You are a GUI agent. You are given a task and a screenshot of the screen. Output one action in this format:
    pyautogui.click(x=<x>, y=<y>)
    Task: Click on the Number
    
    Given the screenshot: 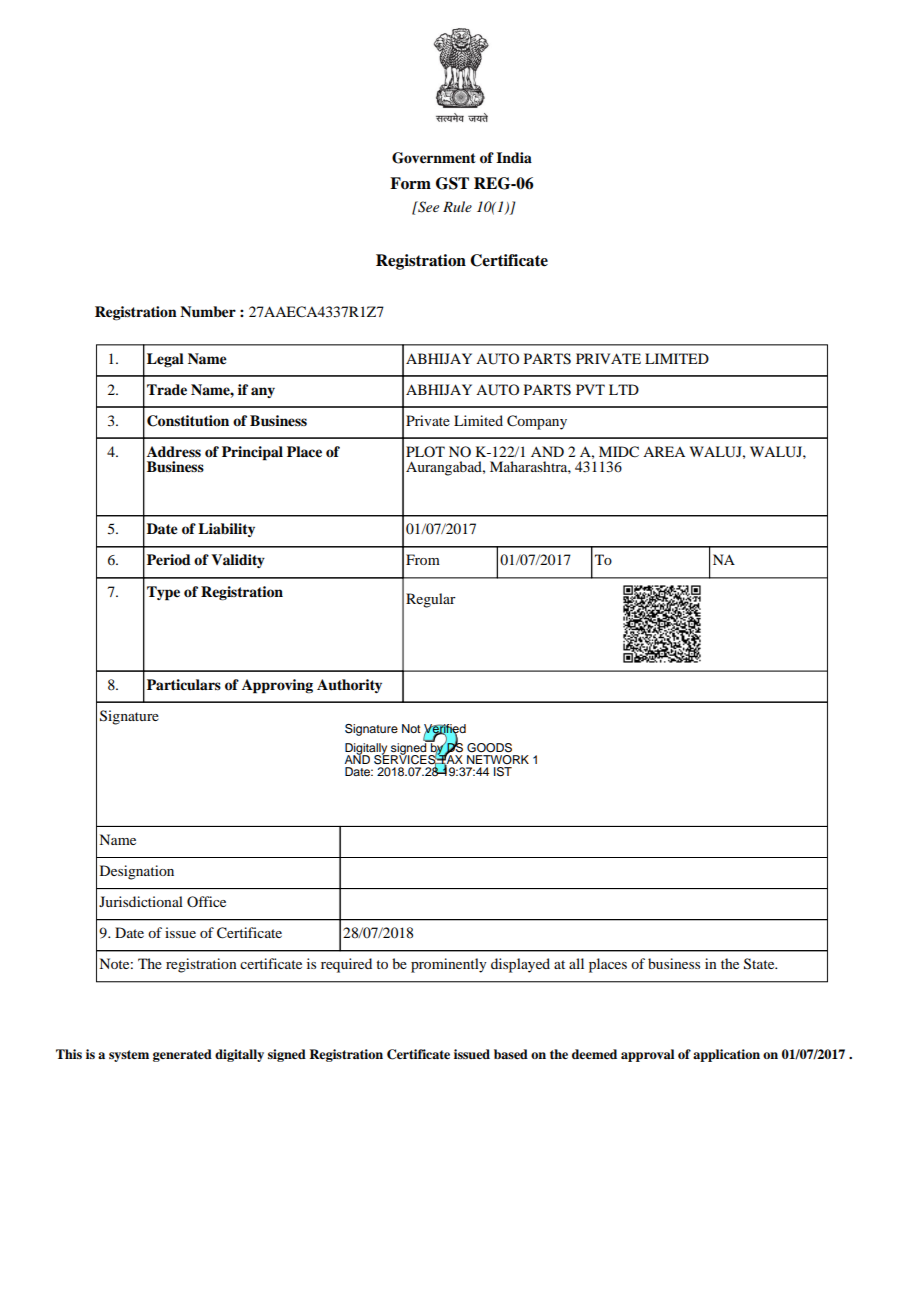 What is the action you would take?
    pyautogui.click(x=208, y=312)
